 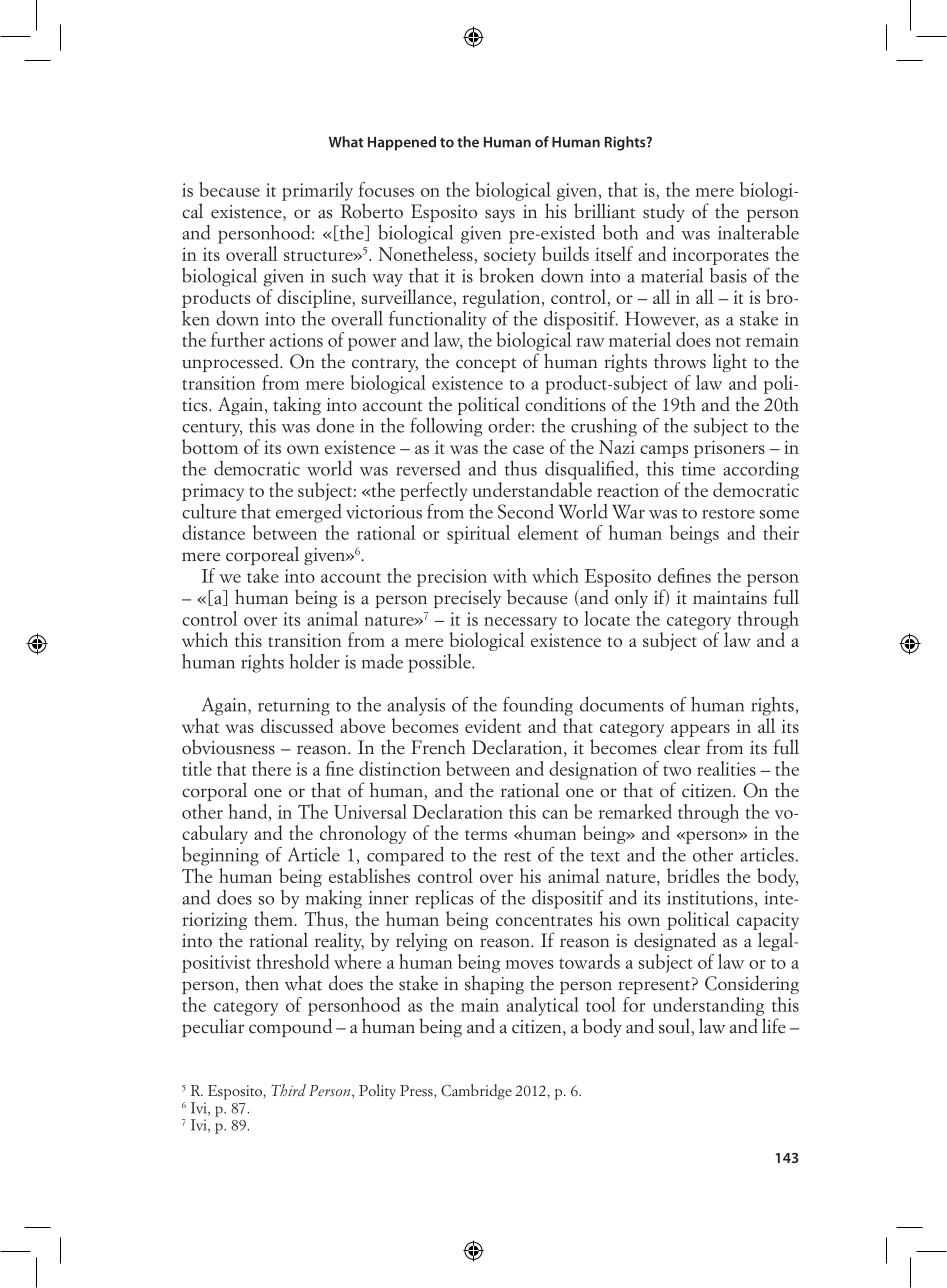 I want to click on primarily, so click(x=317, y=191).
